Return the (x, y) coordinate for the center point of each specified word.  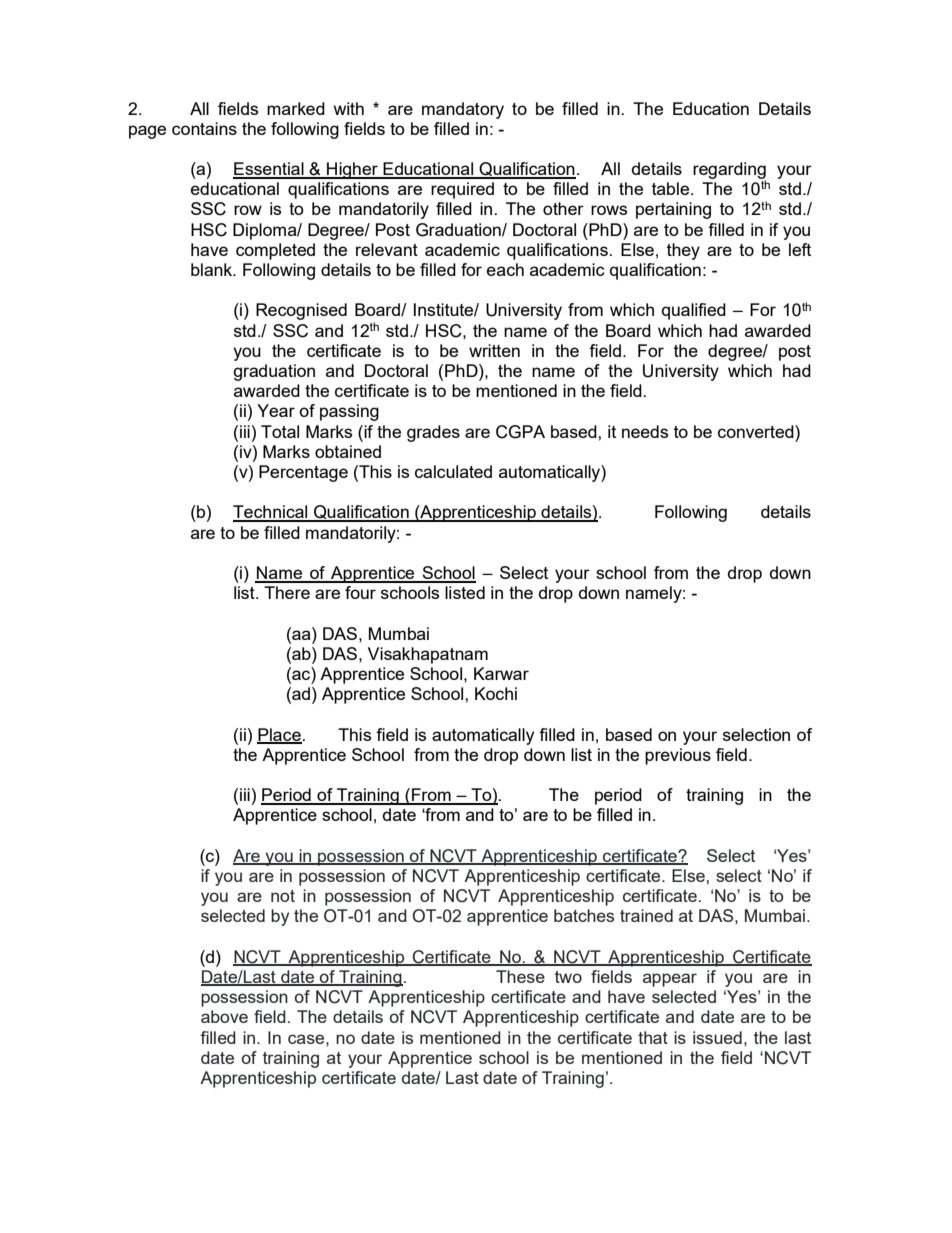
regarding (729, 171)
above (224, 1016)
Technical (271, 513)
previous (678, 756)
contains (204, 128)
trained (646, 915)
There (287, 592)
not (283, 896)
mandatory (463, 110)
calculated (453, 471)
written (494, 350)
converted (757, 431)
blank (213, 269)
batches (584, 915)
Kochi (496, 693)
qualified (694, 311)
